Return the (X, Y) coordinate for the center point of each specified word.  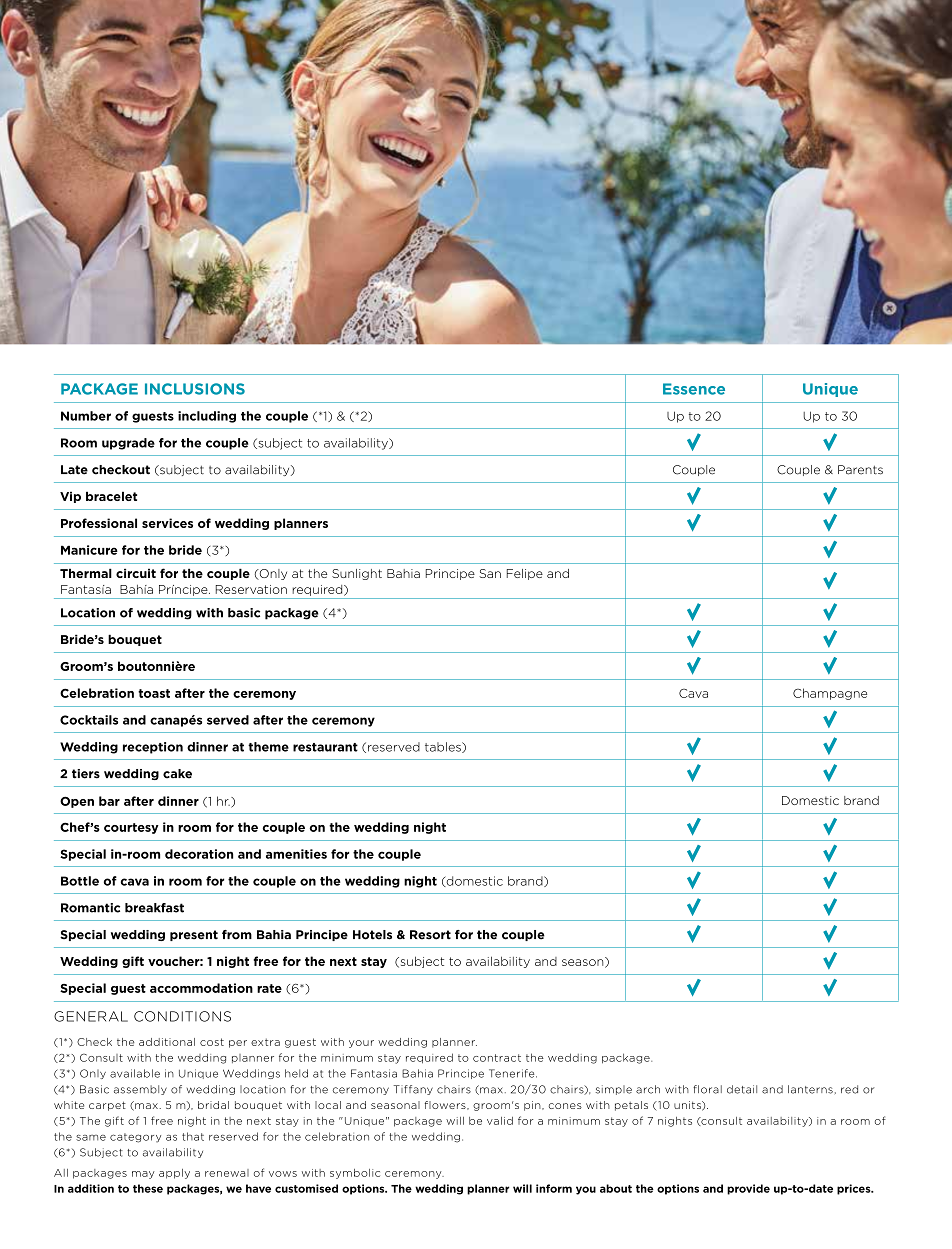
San (490, 573)
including (207, 417)
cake (177, 774)
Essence (694, 389)
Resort (430, 935)
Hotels (372, 935)
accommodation (201, 988)
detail (742, 1089)
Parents (860, 470)
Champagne (830, 694)
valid (500, 1121)
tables (444, 747)
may (143, 1175)
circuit (136, 573)
